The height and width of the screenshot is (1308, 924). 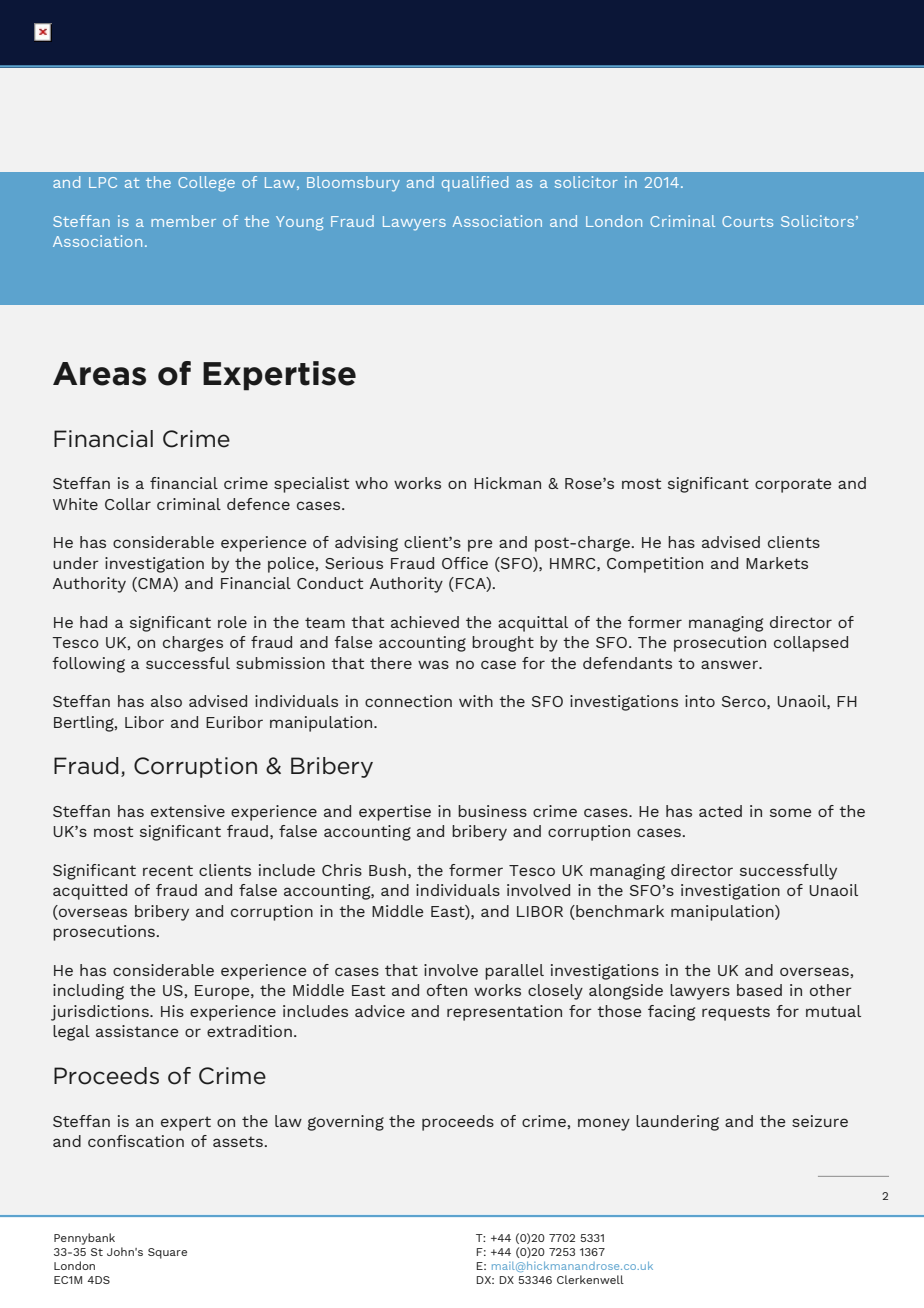 What do you see at coordinates (371, 483) in the screenshot?
I see `who` at bounding box center [371, 483].
